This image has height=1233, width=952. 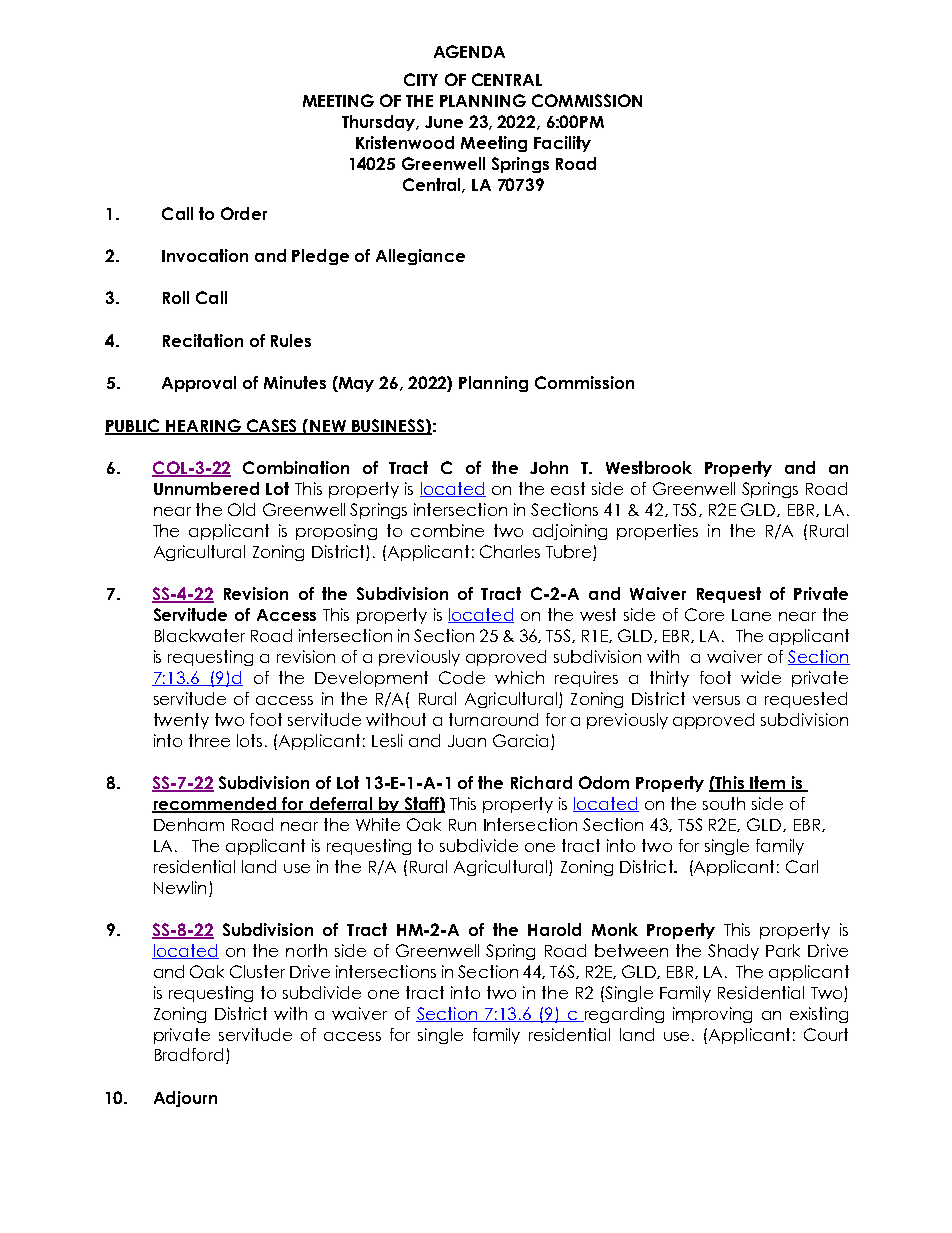 I want to click on properties, so click(x=657, y=532).
